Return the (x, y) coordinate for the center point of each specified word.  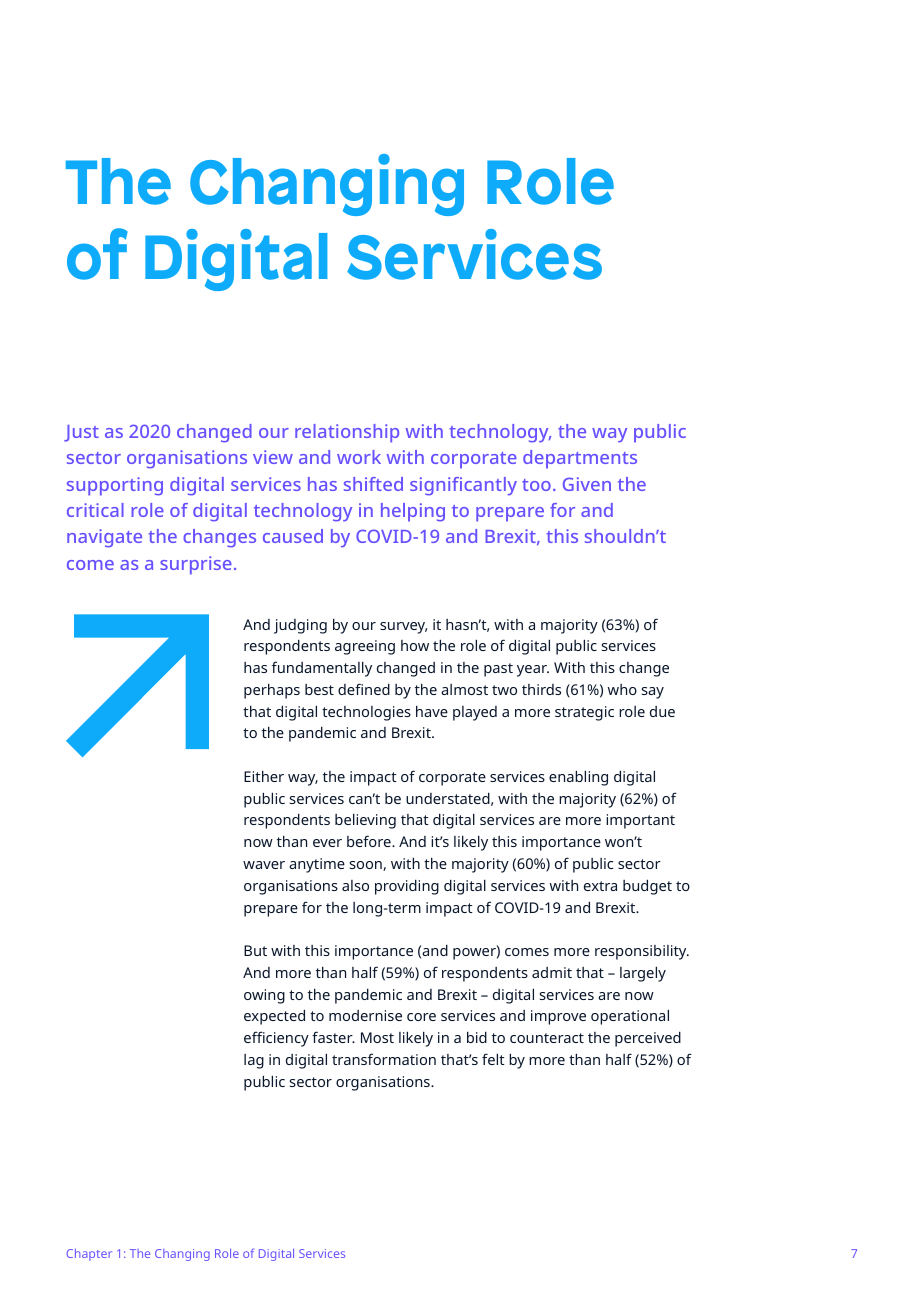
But (255, 950)
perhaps (272, 691)
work (359, 457)
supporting (115, 486)
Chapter (89, 1255)
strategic (584, 713)
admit (552, 972)
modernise (365, 1015)
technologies (366, 713)
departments (580, 459)
